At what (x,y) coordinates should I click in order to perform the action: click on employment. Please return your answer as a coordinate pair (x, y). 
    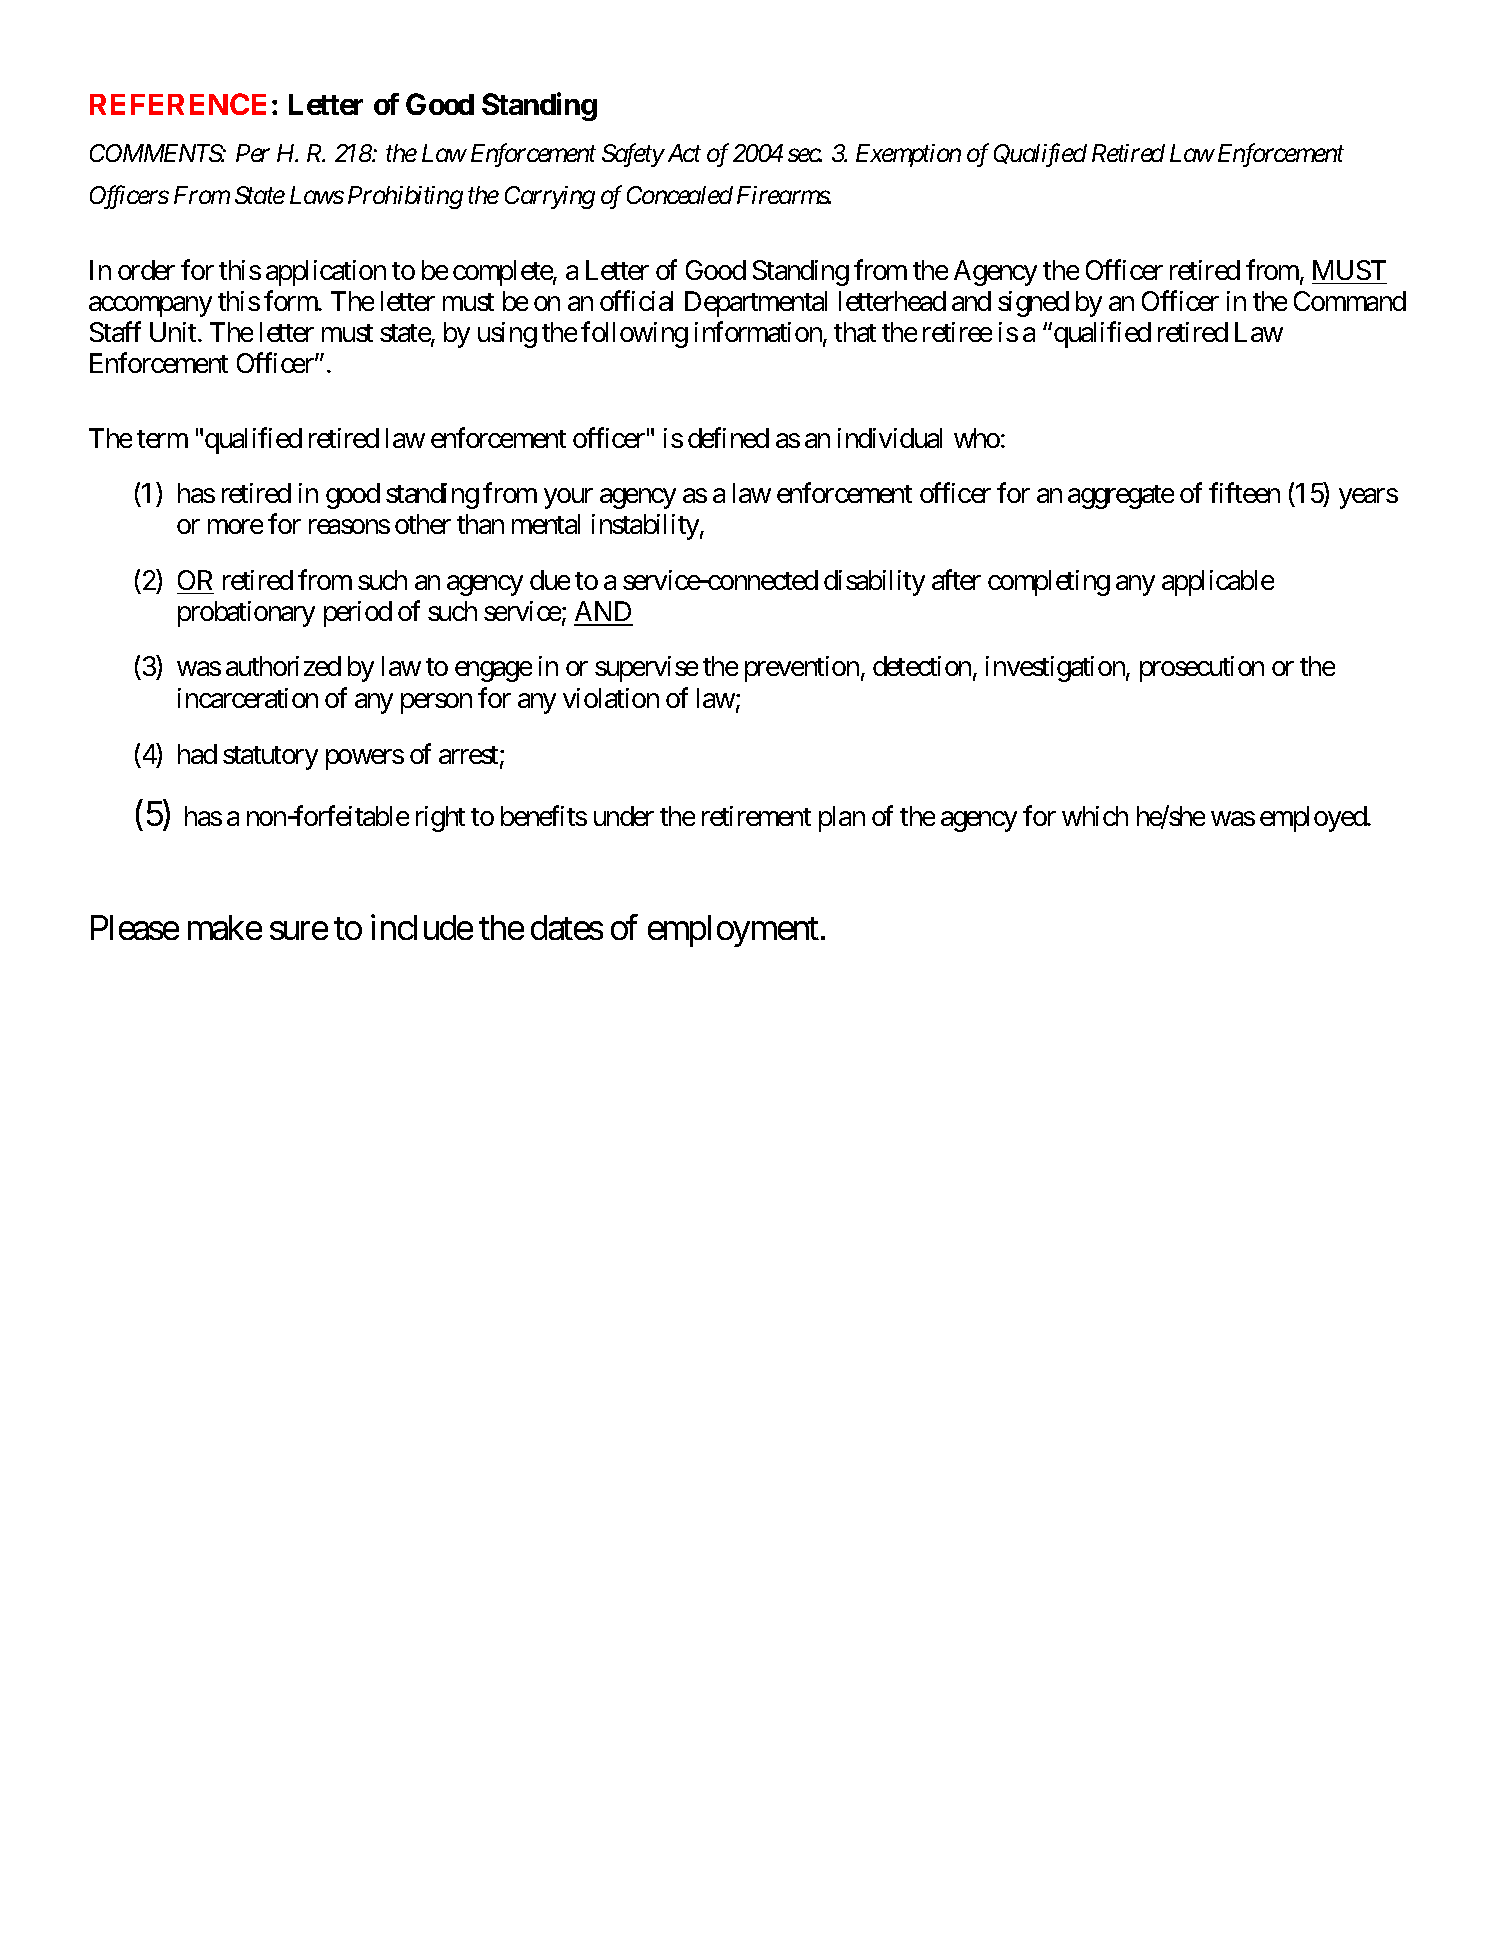
    Looking at the image, I should click on (733, 931).
